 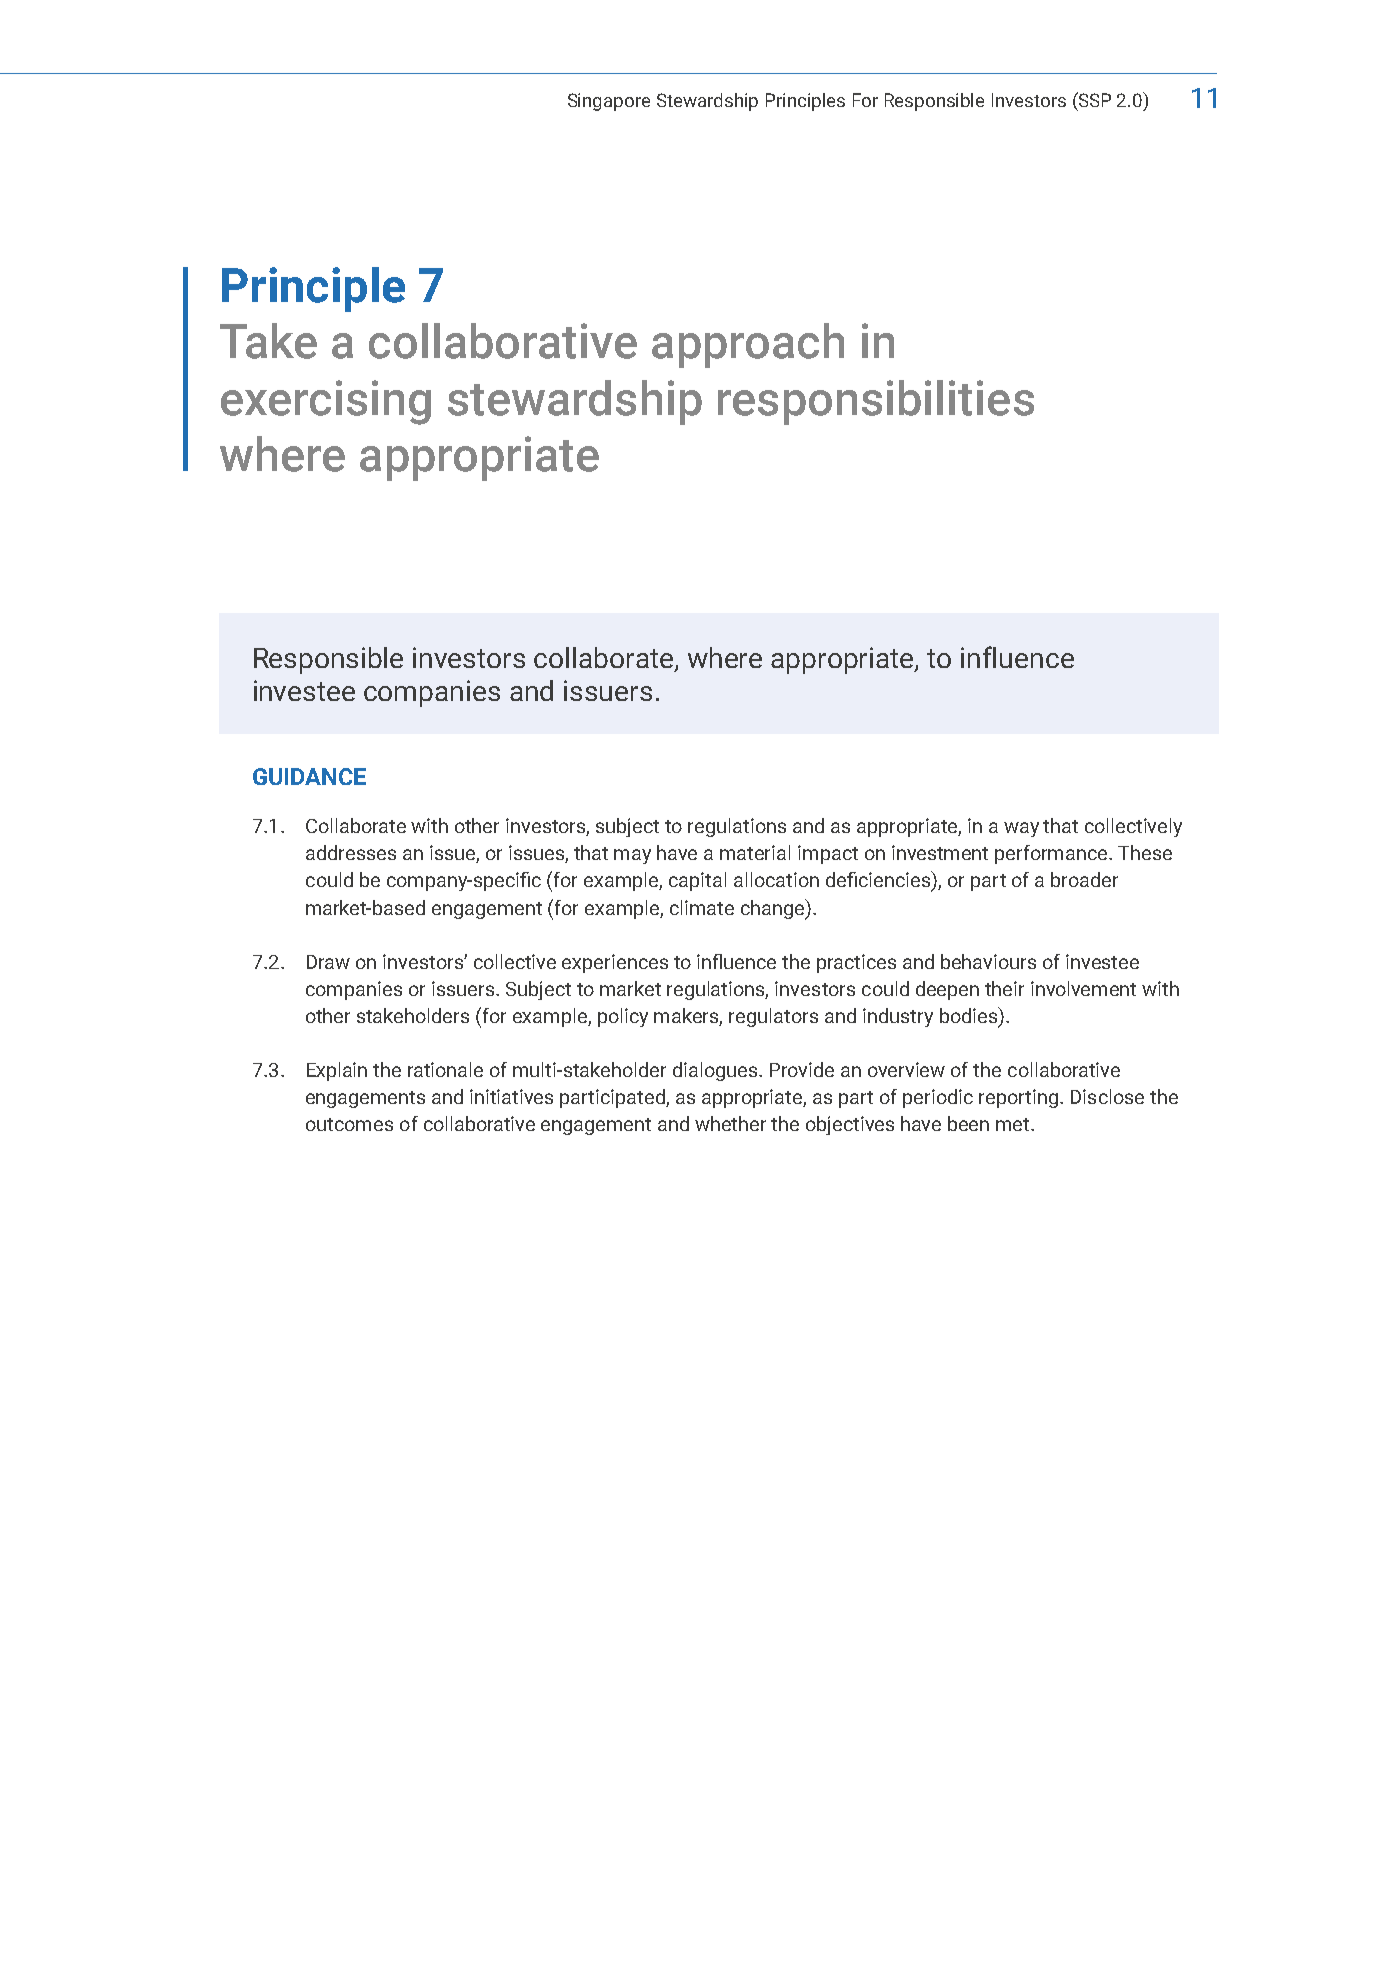 I want to click on SSP, so click(x=1094, y=99).
